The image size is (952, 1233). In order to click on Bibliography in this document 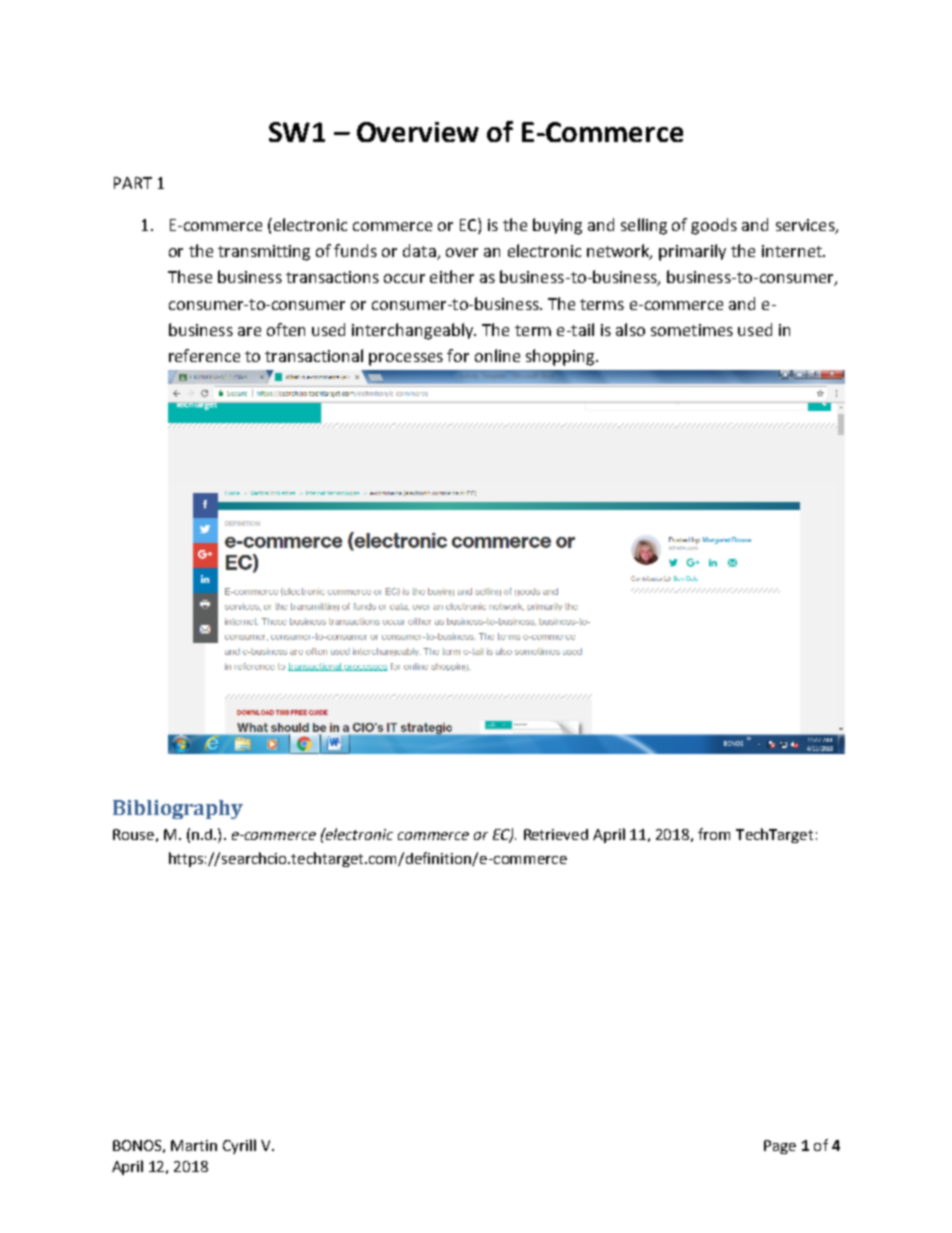, I will do `click(178, 809)`.
